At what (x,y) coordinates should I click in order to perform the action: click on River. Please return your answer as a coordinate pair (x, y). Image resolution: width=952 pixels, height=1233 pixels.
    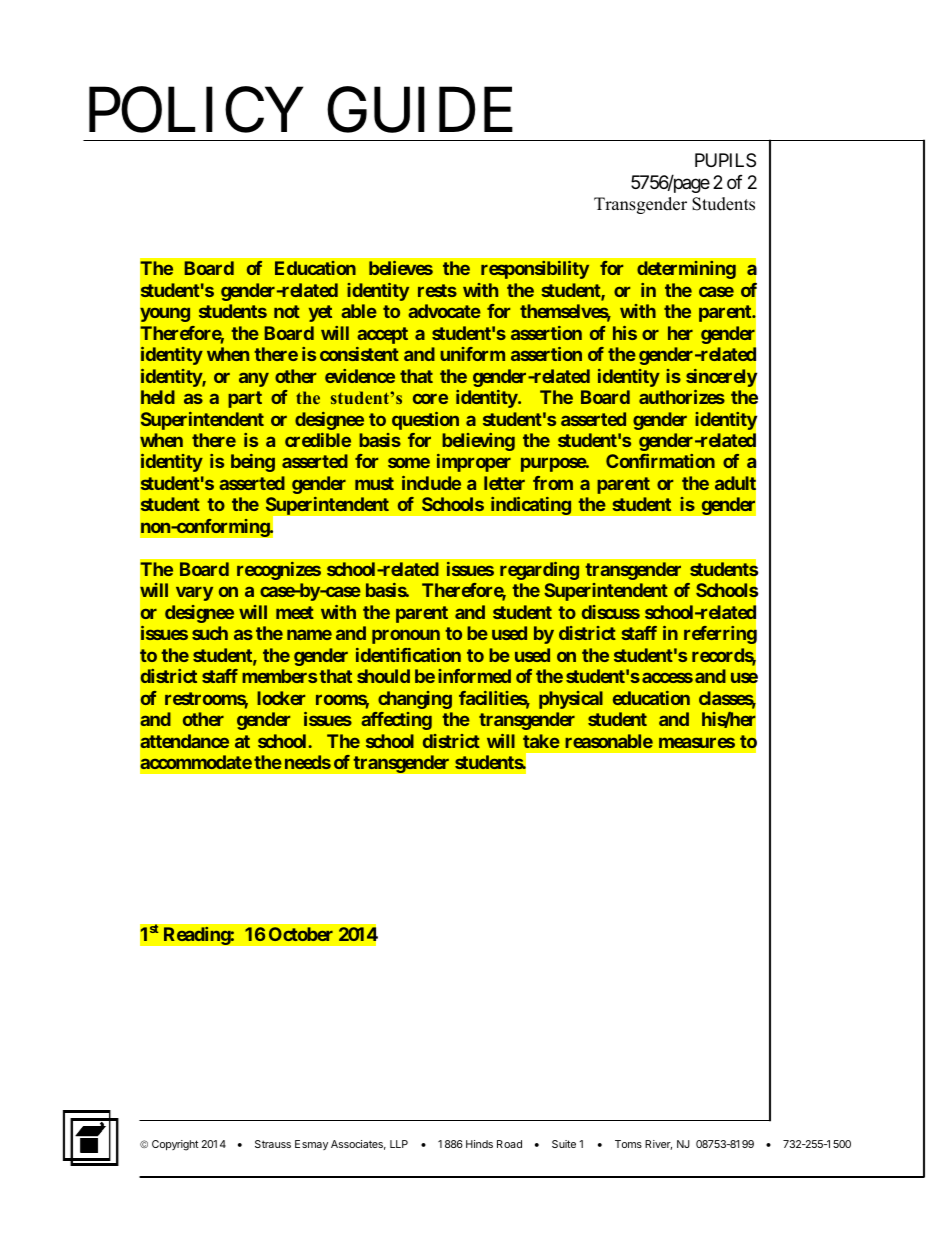
    Looking at the image, I should click on (658, 1145).
